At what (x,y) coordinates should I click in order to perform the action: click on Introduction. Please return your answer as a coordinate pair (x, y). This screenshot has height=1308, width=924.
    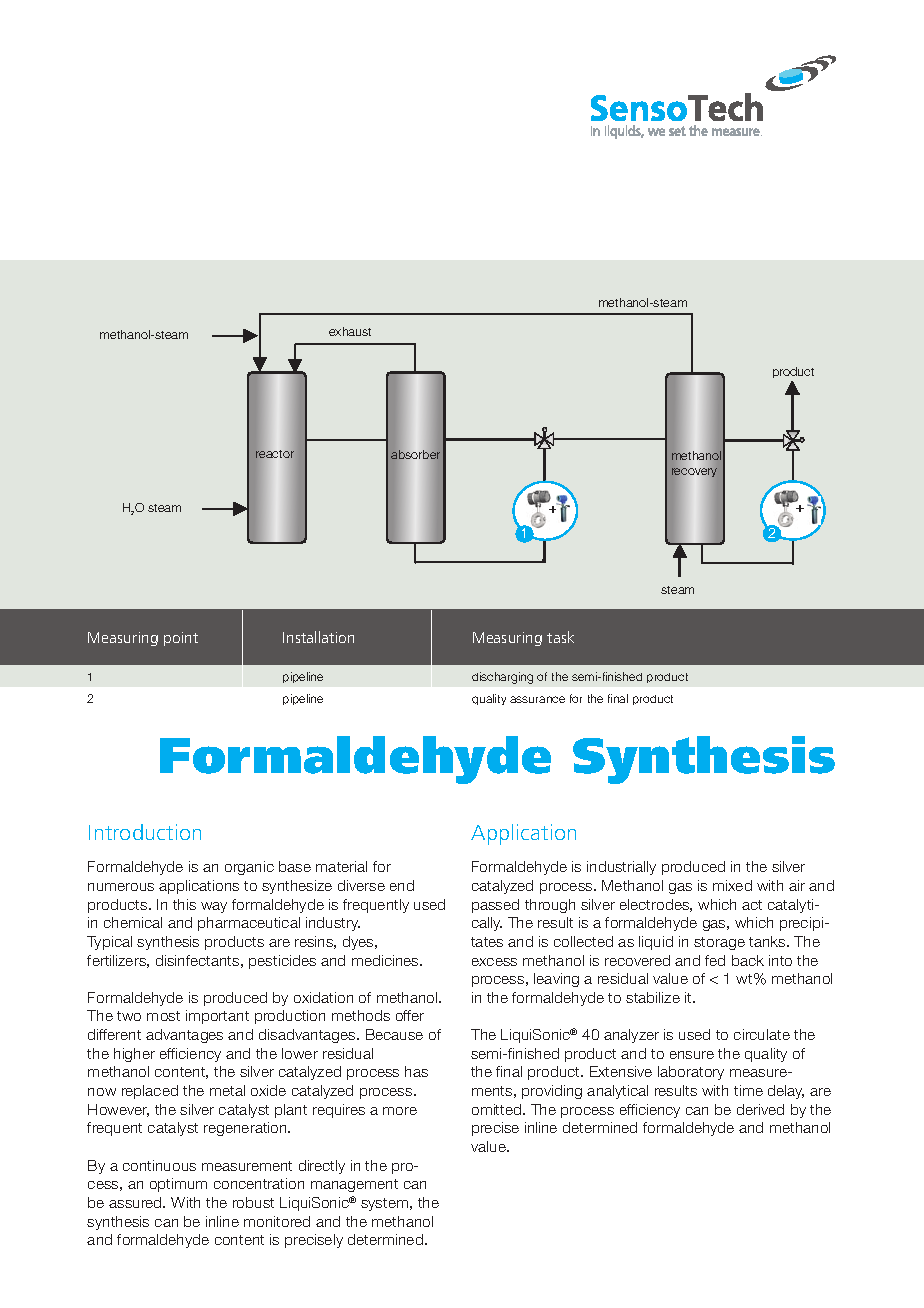
    Looking at the image, I should click on (145, 832).
